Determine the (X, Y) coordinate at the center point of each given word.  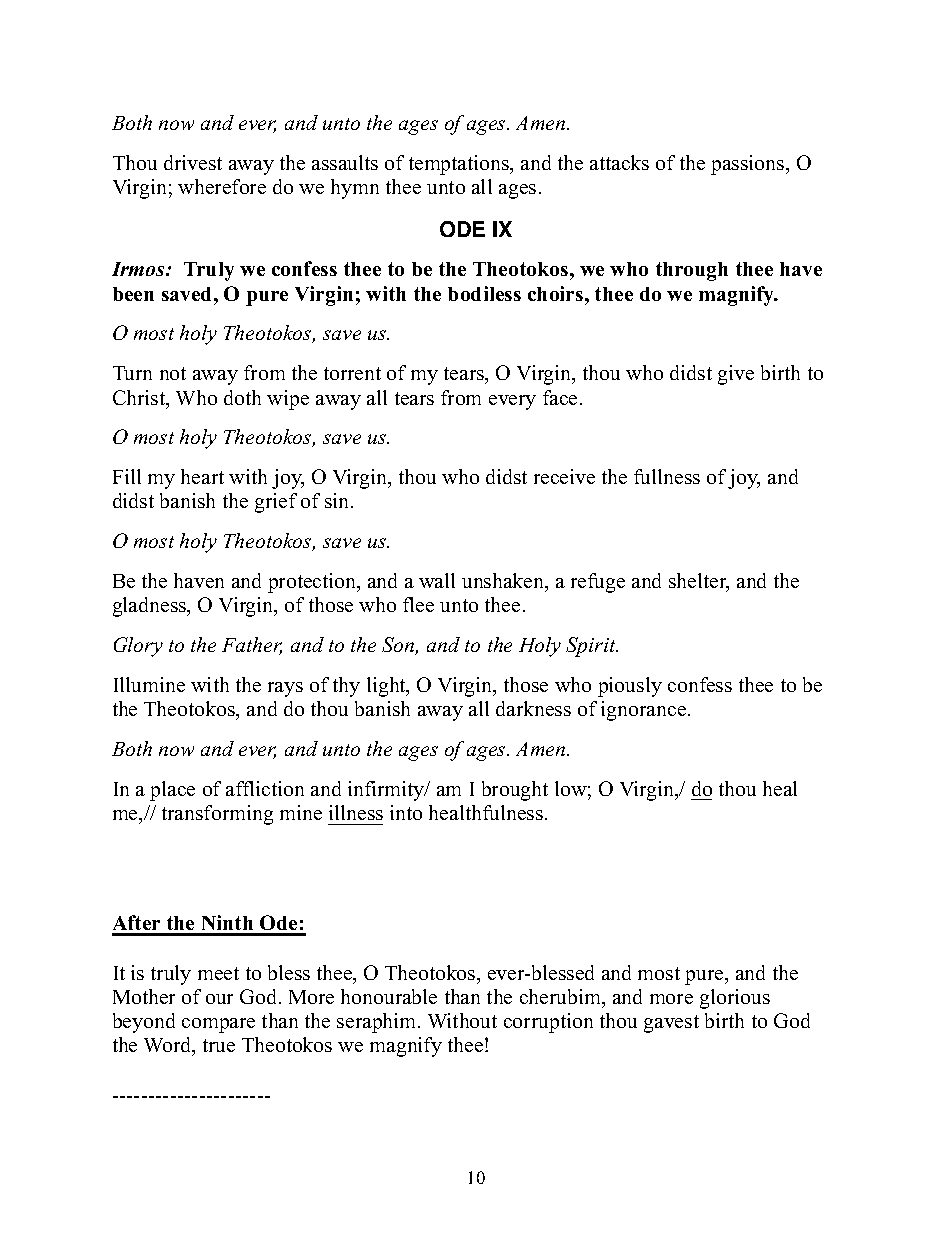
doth (242, 397)
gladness (151, 607)
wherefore (222, 186)
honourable (389, 996)
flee (418, 604)
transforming (217, 815)
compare (218, 1025)
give (736, 375)
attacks (619, 162)
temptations (460, 165)
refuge (598, 583)
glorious (735, 999)
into (406, 812)
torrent (352, 373)
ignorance (645, 711)
